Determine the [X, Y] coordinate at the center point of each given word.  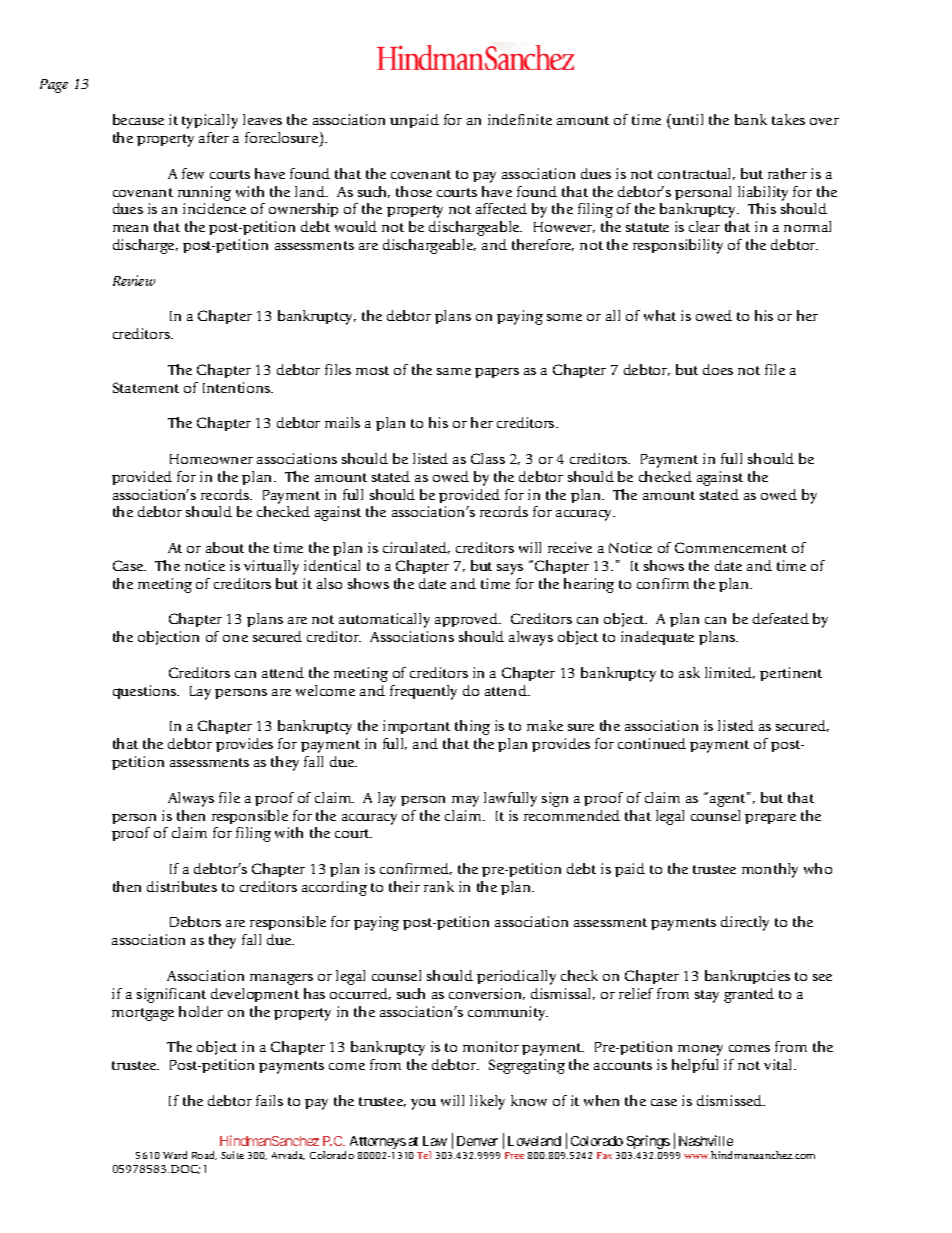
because [138, 119]
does [718, 369]
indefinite [520, 119]
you [423, 1104]
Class [488, 458]
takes [788, 119]
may [465, 801]
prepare [770, 819]
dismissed [731, 1100]
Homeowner [211, 459]
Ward [175, 1155]
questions [146, 692]
